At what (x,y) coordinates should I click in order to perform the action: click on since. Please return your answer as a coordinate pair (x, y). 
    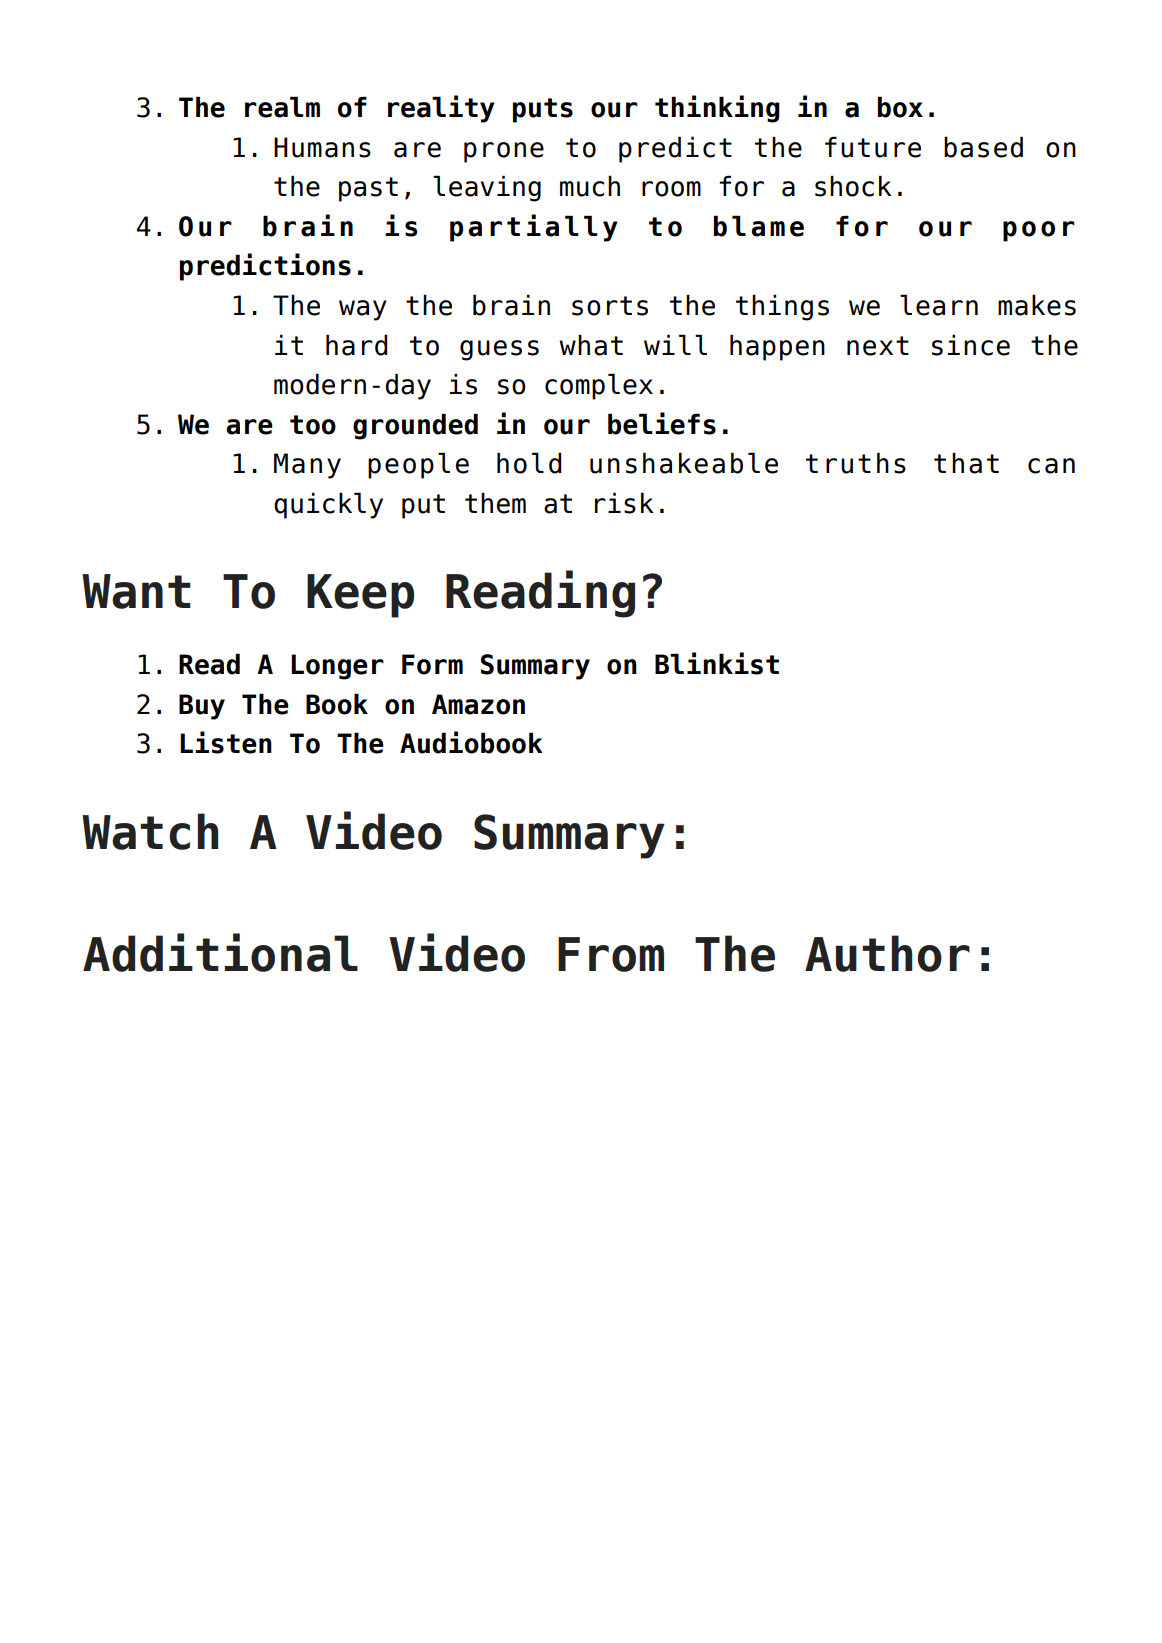
    Looking at the image, I should click on (971, 345).
